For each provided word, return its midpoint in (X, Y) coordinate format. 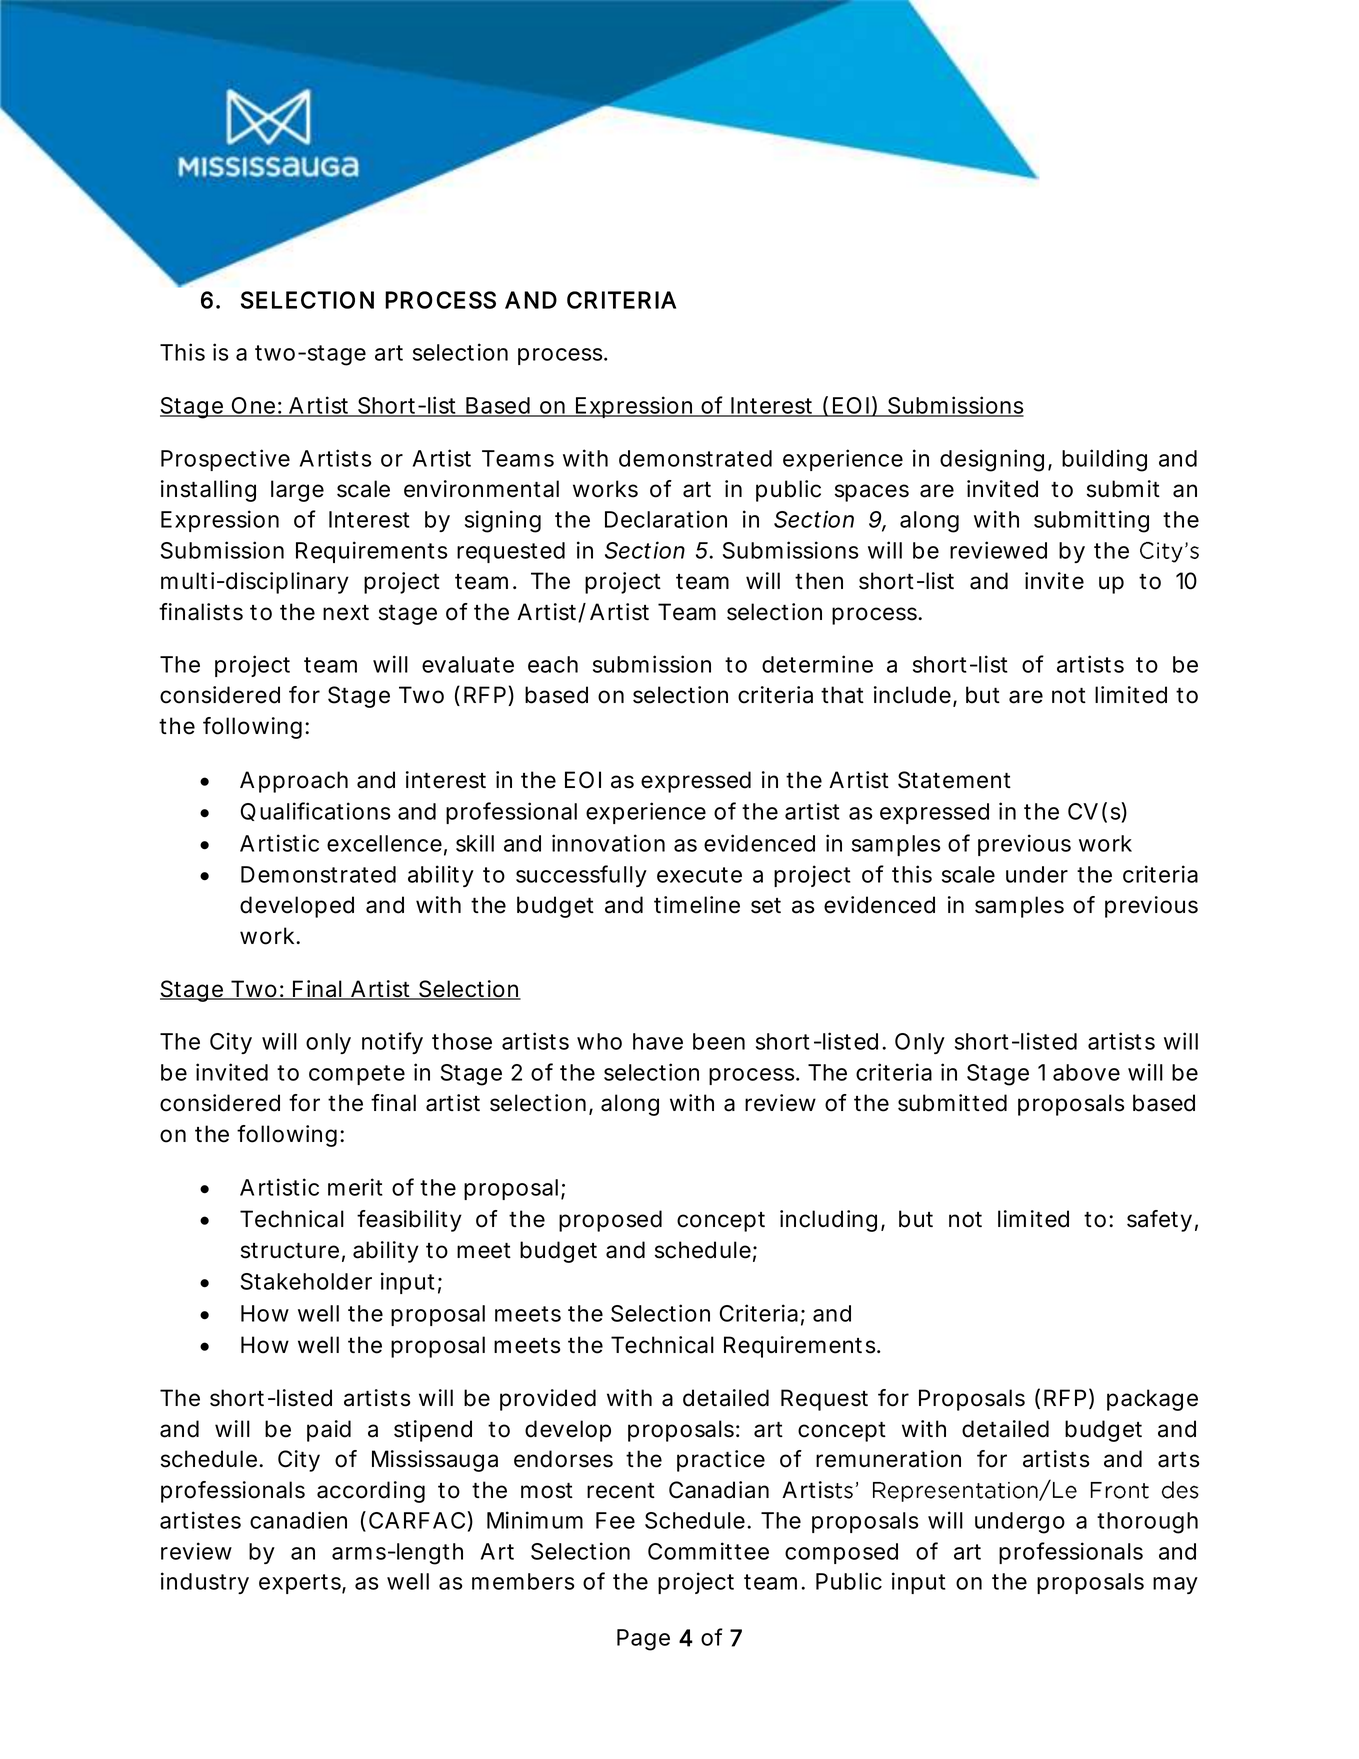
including (828, 1221)
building (1104, 460)
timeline (697, 905)
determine (817, 664)
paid (329, 1431)
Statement (954, 780)
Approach (294, 782)
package (1152, 1400)
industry (205, 1583)
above (1086, 1072)
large (297, 491)
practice (721, 1461)
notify (392, 1043)
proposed (610, 1221)
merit (355, 1187)
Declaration (666, 519)
